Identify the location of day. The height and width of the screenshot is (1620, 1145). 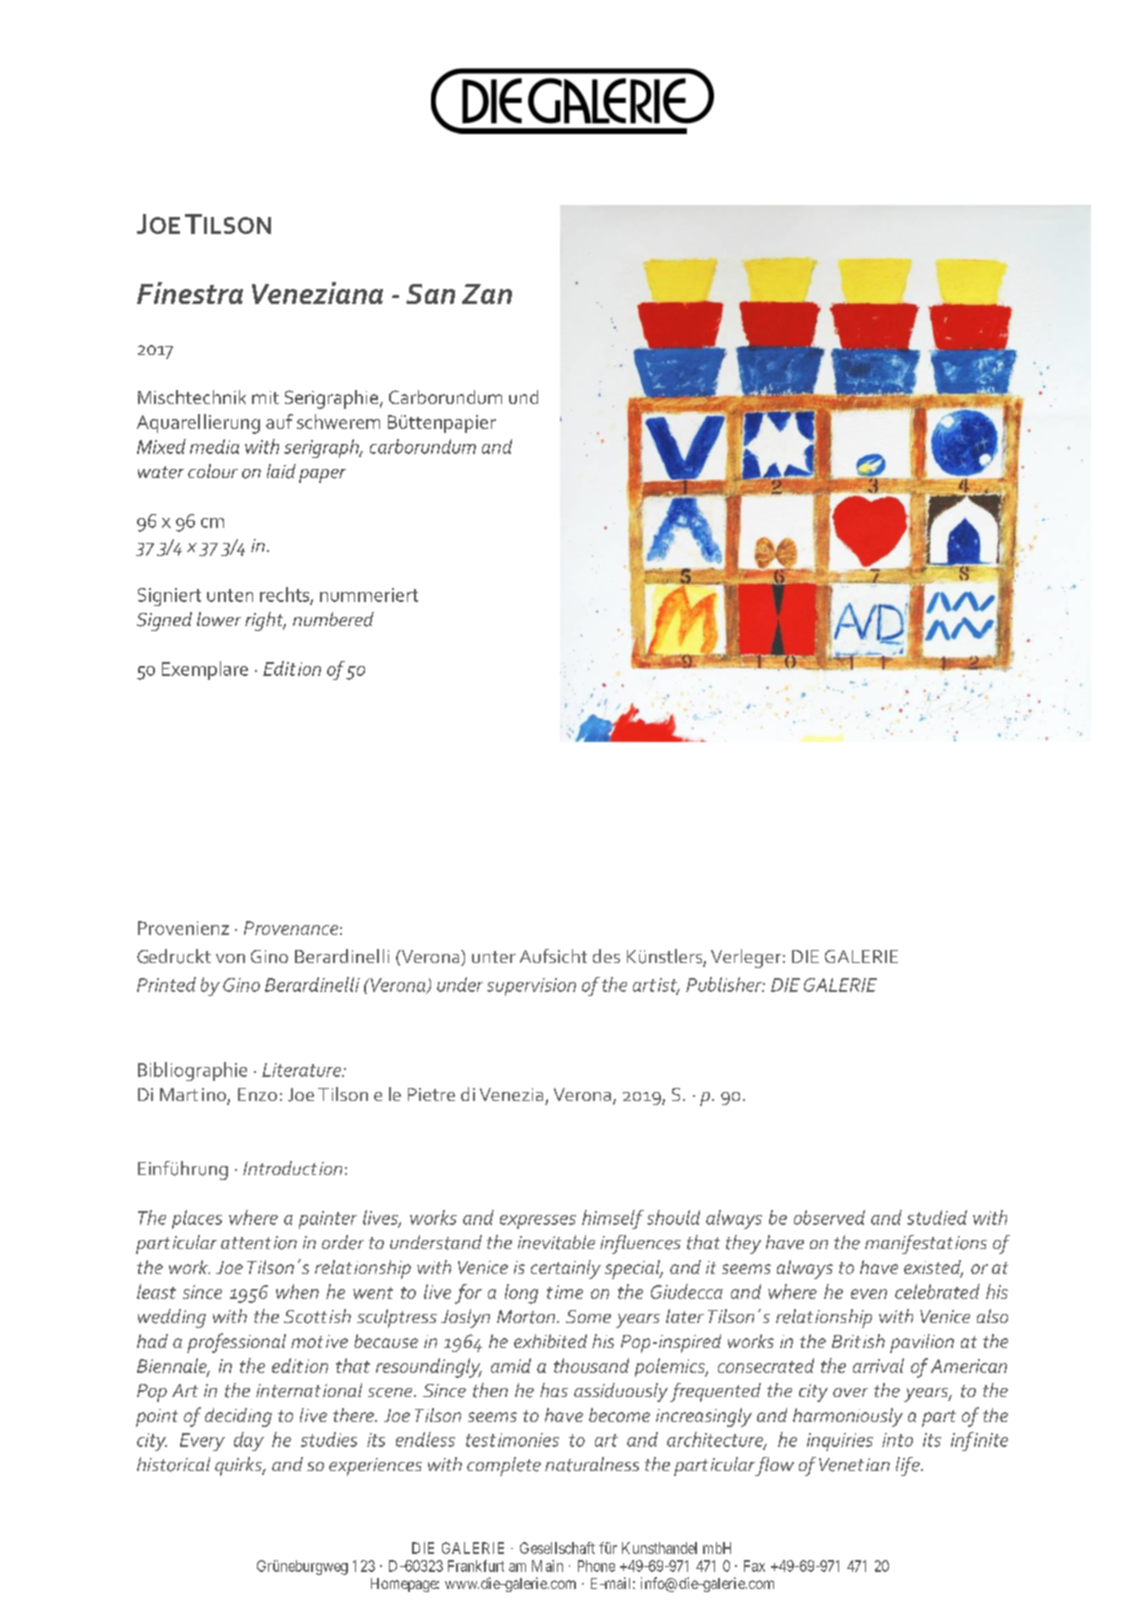
(249, 1441).
